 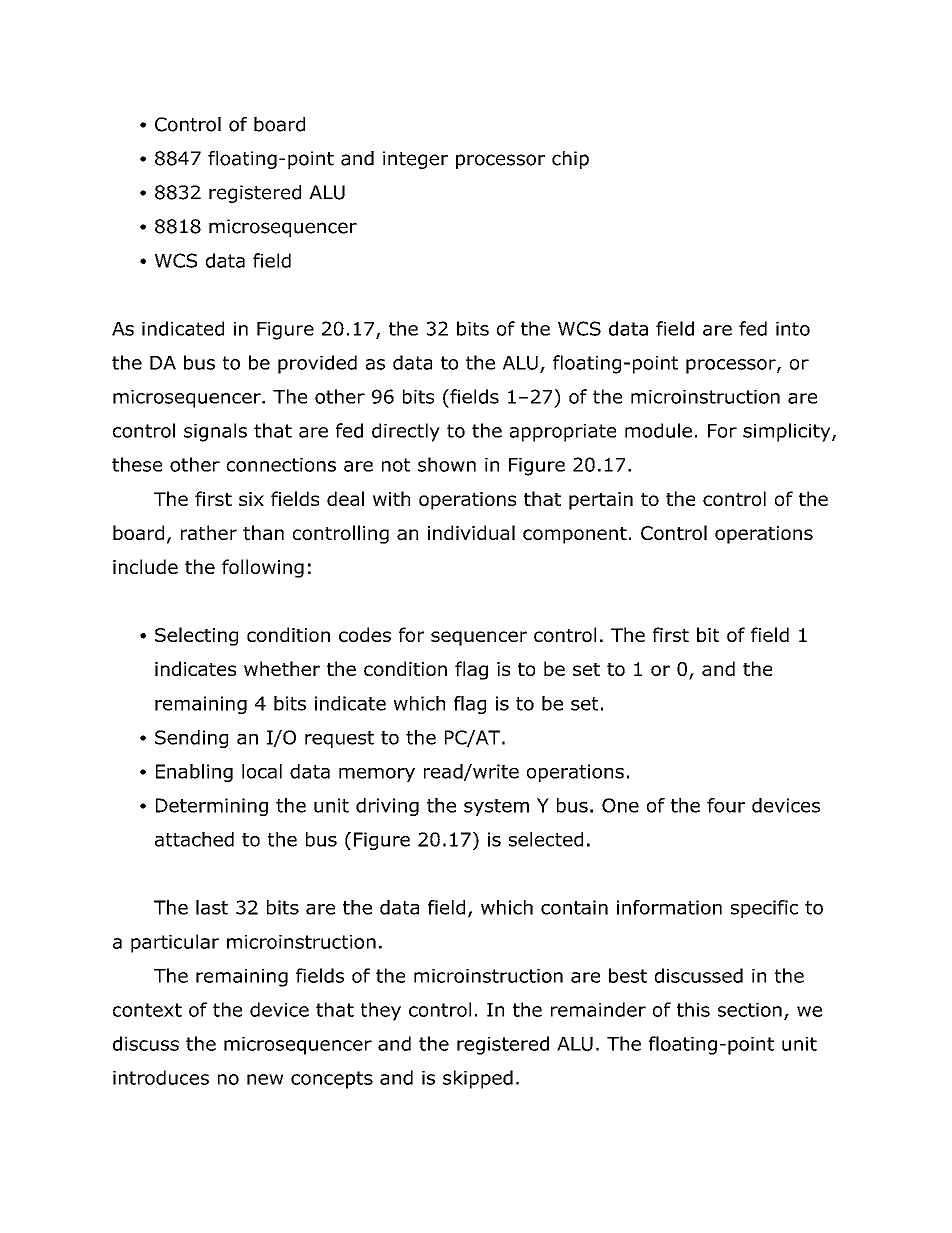 What do you see at coordinates (196, 636) in the page?
I see `Selecting` at bounding box center [196, 636].
